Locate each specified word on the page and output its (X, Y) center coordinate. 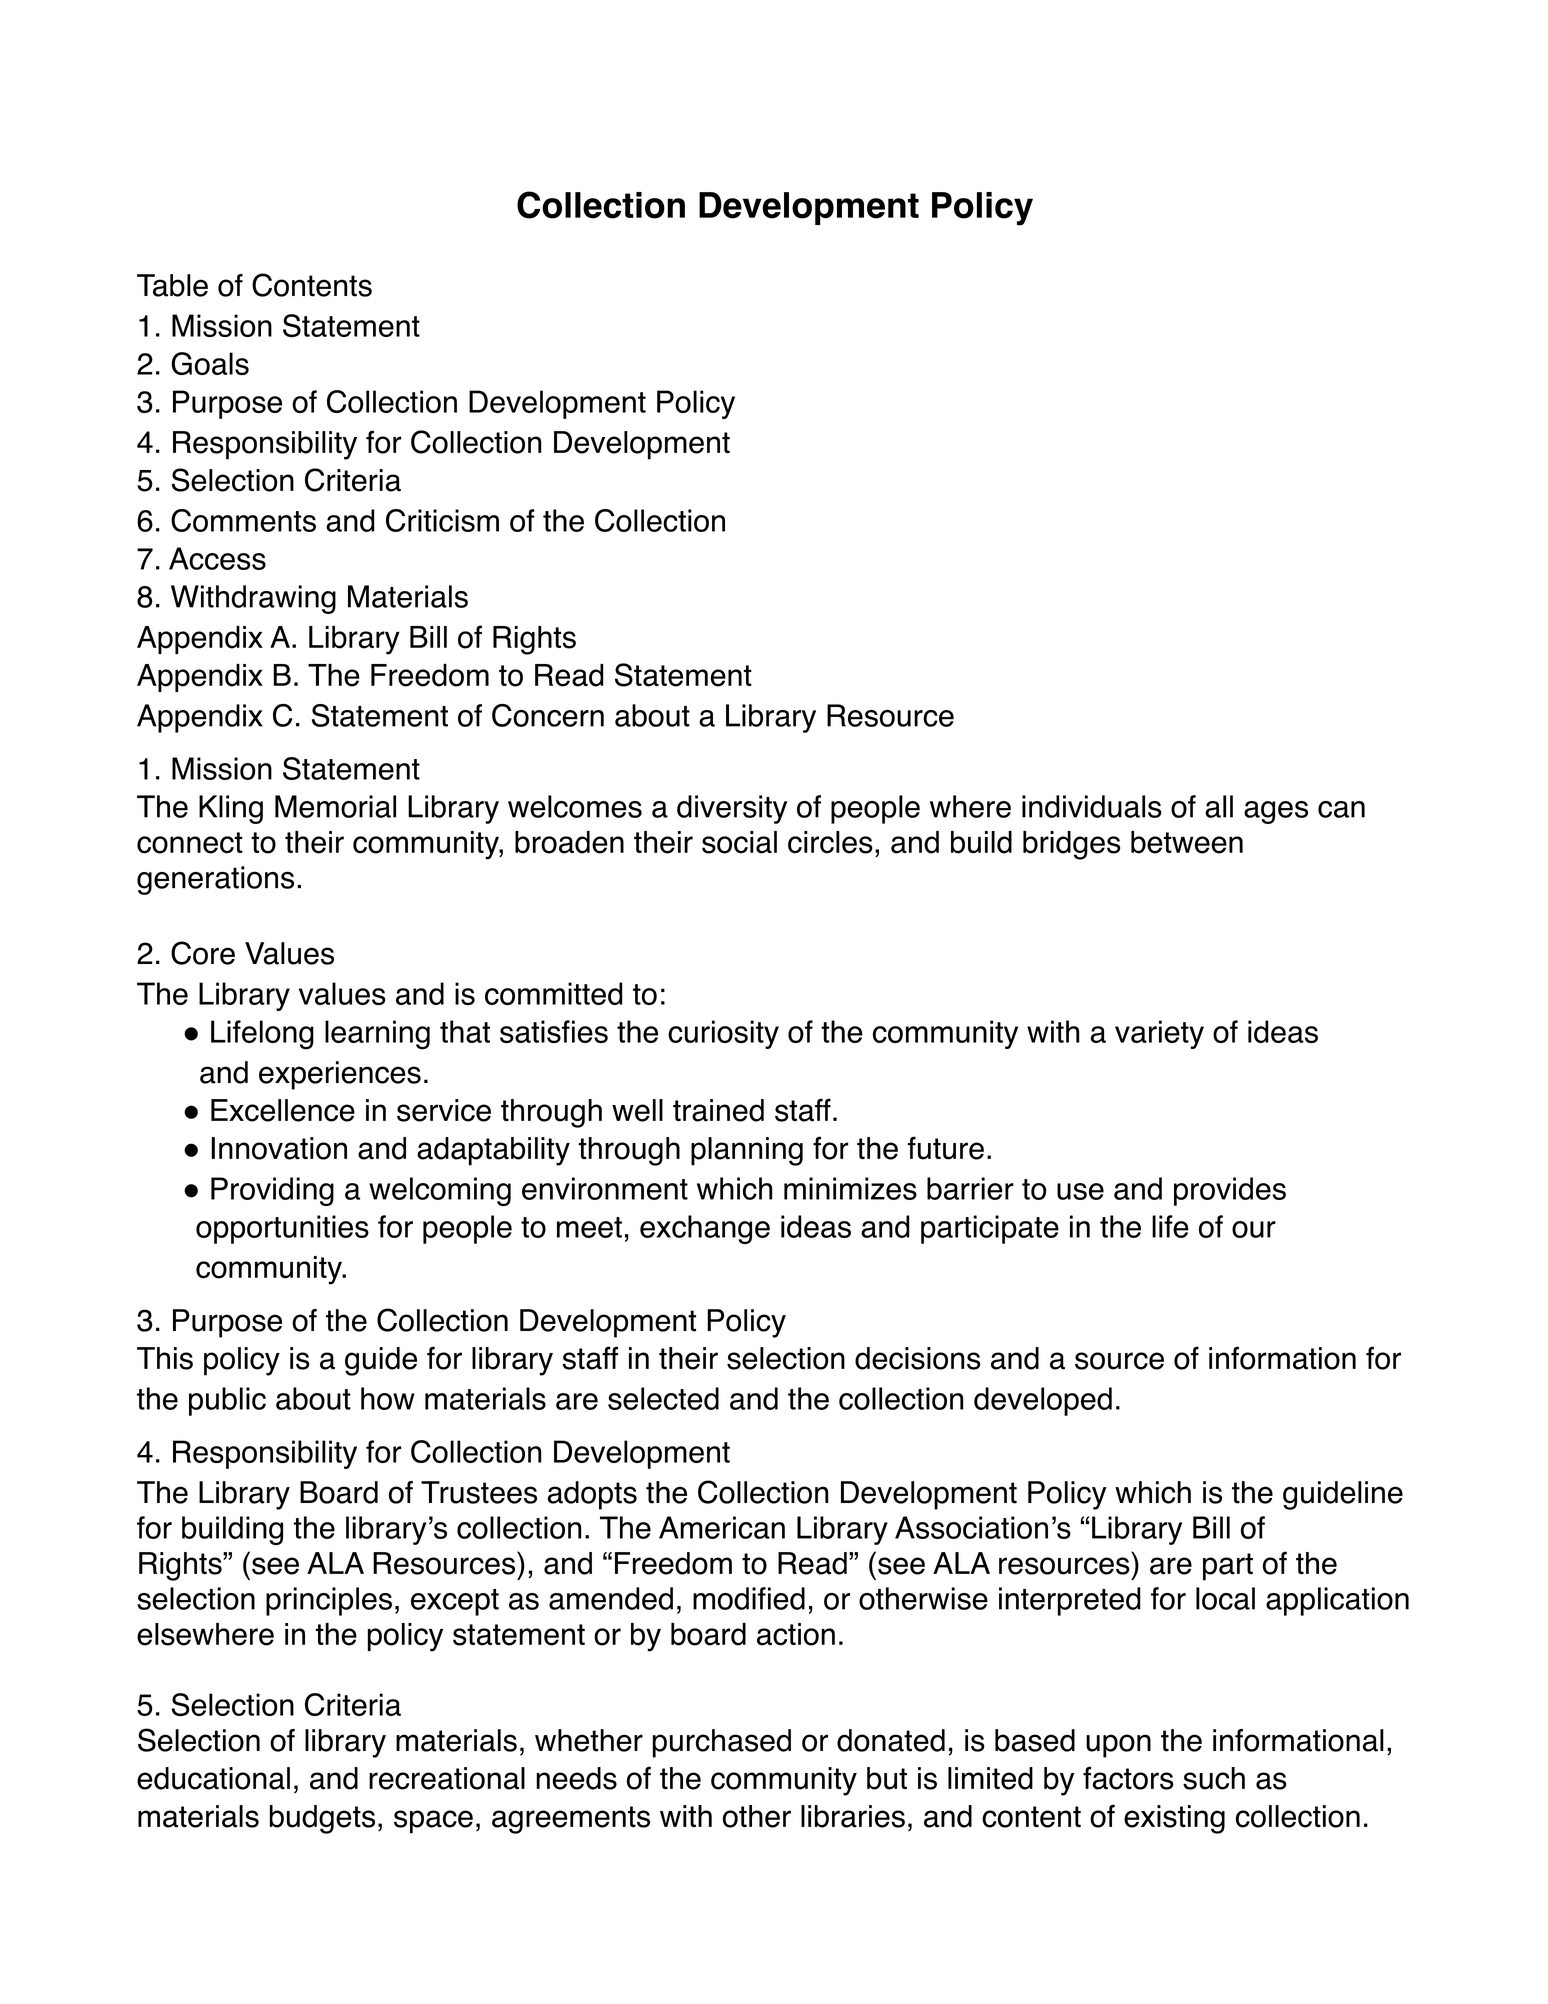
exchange (705, 1229)
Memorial (335, 806)
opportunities (282, 1229)
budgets (322, 1819)
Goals (210, 363)
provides (1230, 1191)
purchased (722, 1743)
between (1187, 842)
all (1219, 806)
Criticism (442, 520)
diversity (732, 809)
